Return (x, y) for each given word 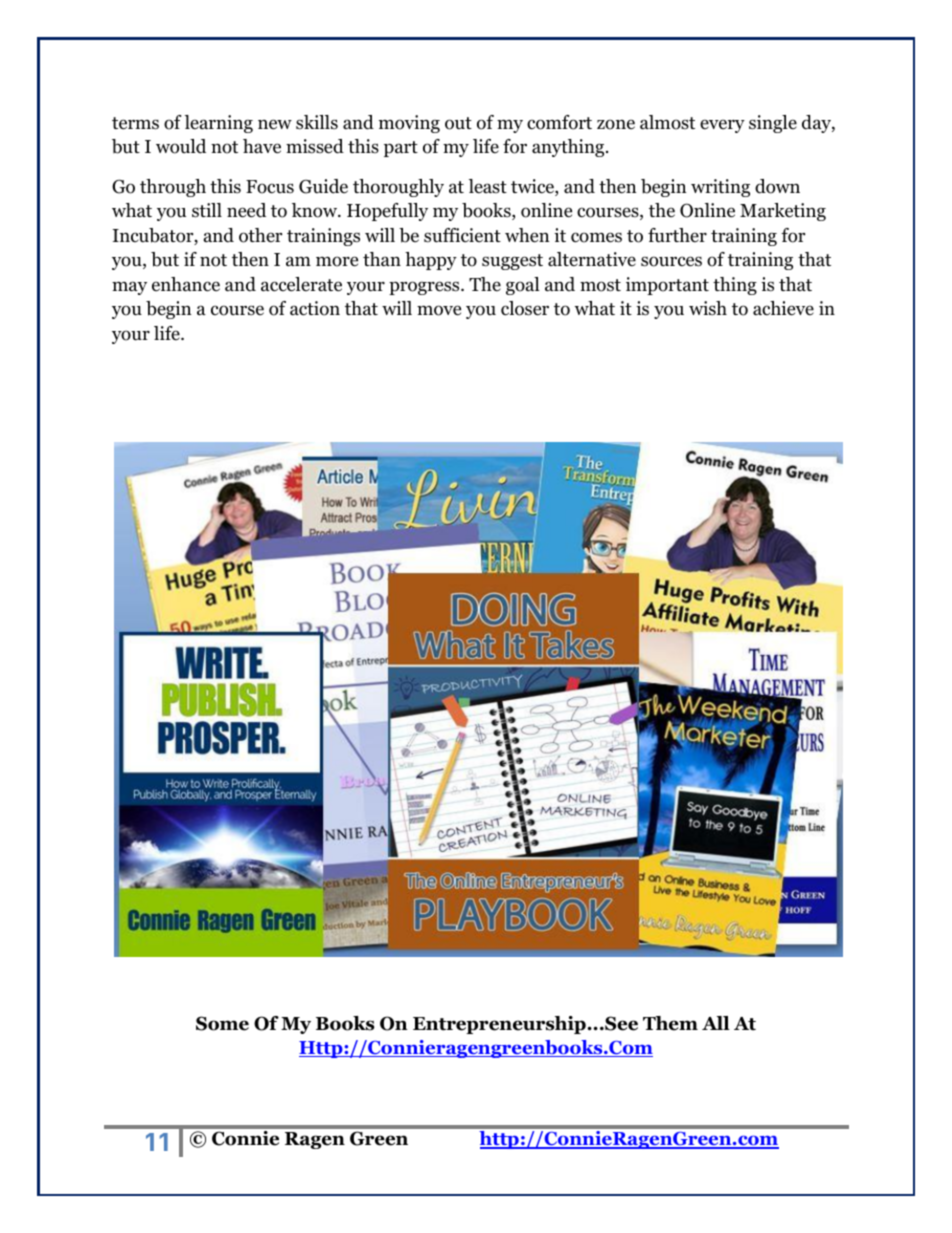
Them (670, 1023)
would (181, 146)
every (722, 126)
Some (222, 1023)
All (716, 1023)
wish (708, 308)
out (458, 123)
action (315, 308)
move (439, 310)
